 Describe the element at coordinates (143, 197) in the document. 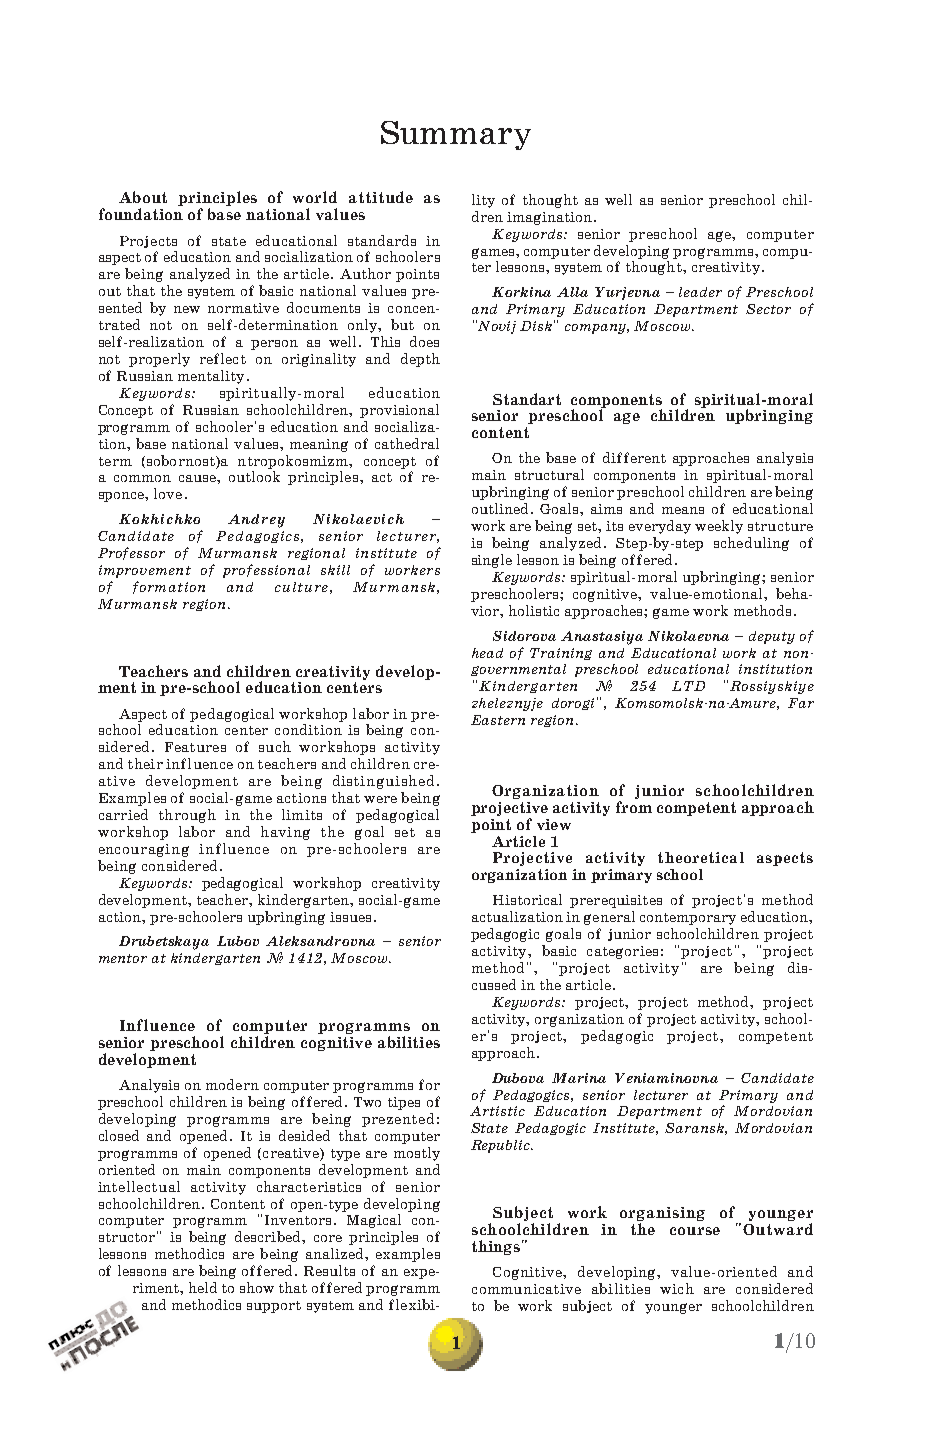

I see `About` at that location.
